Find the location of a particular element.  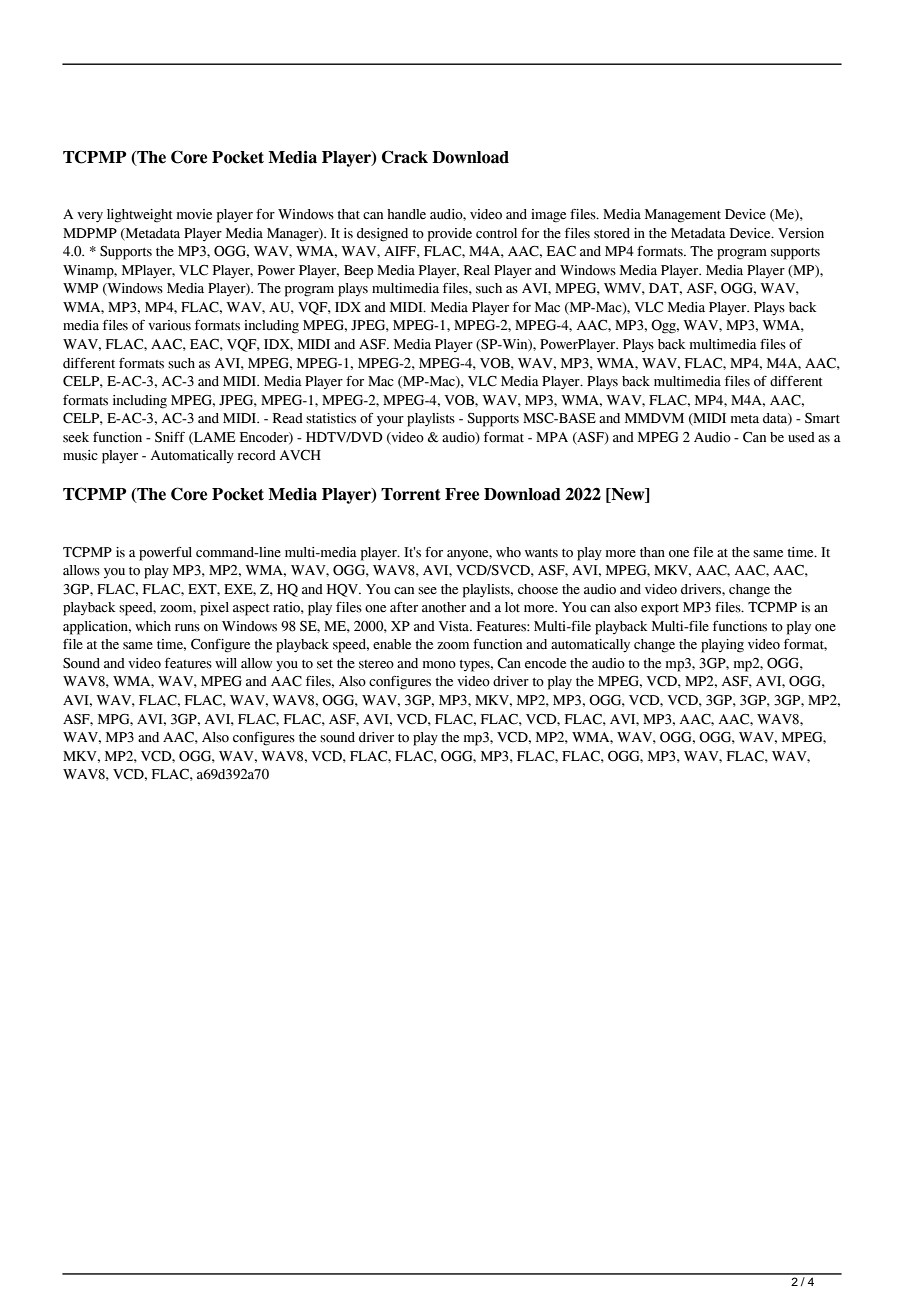

Real is located at coordinates (477, 270).
